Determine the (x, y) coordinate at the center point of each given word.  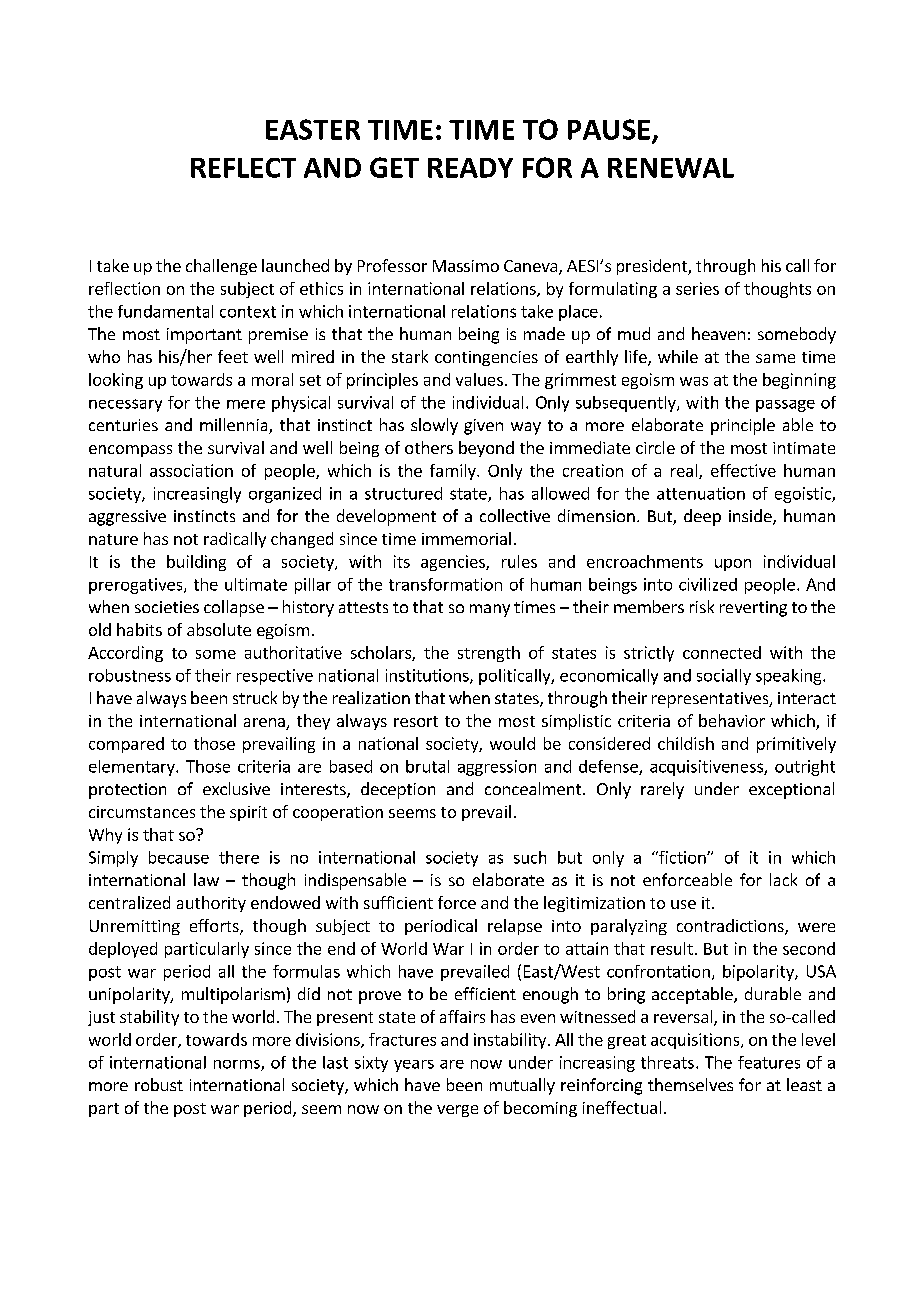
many (490, 610)
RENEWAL (671, 168)
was (694, 381)
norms (238, 1065)
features (769, 1062)
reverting (753, 609)
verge (457, 1111)
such (530, 857)
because (179, 857)
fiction (682, 857)
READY (470, 168)
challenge (221, 267)
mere (246, 404)
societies (167, 607)
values (479, 379)
